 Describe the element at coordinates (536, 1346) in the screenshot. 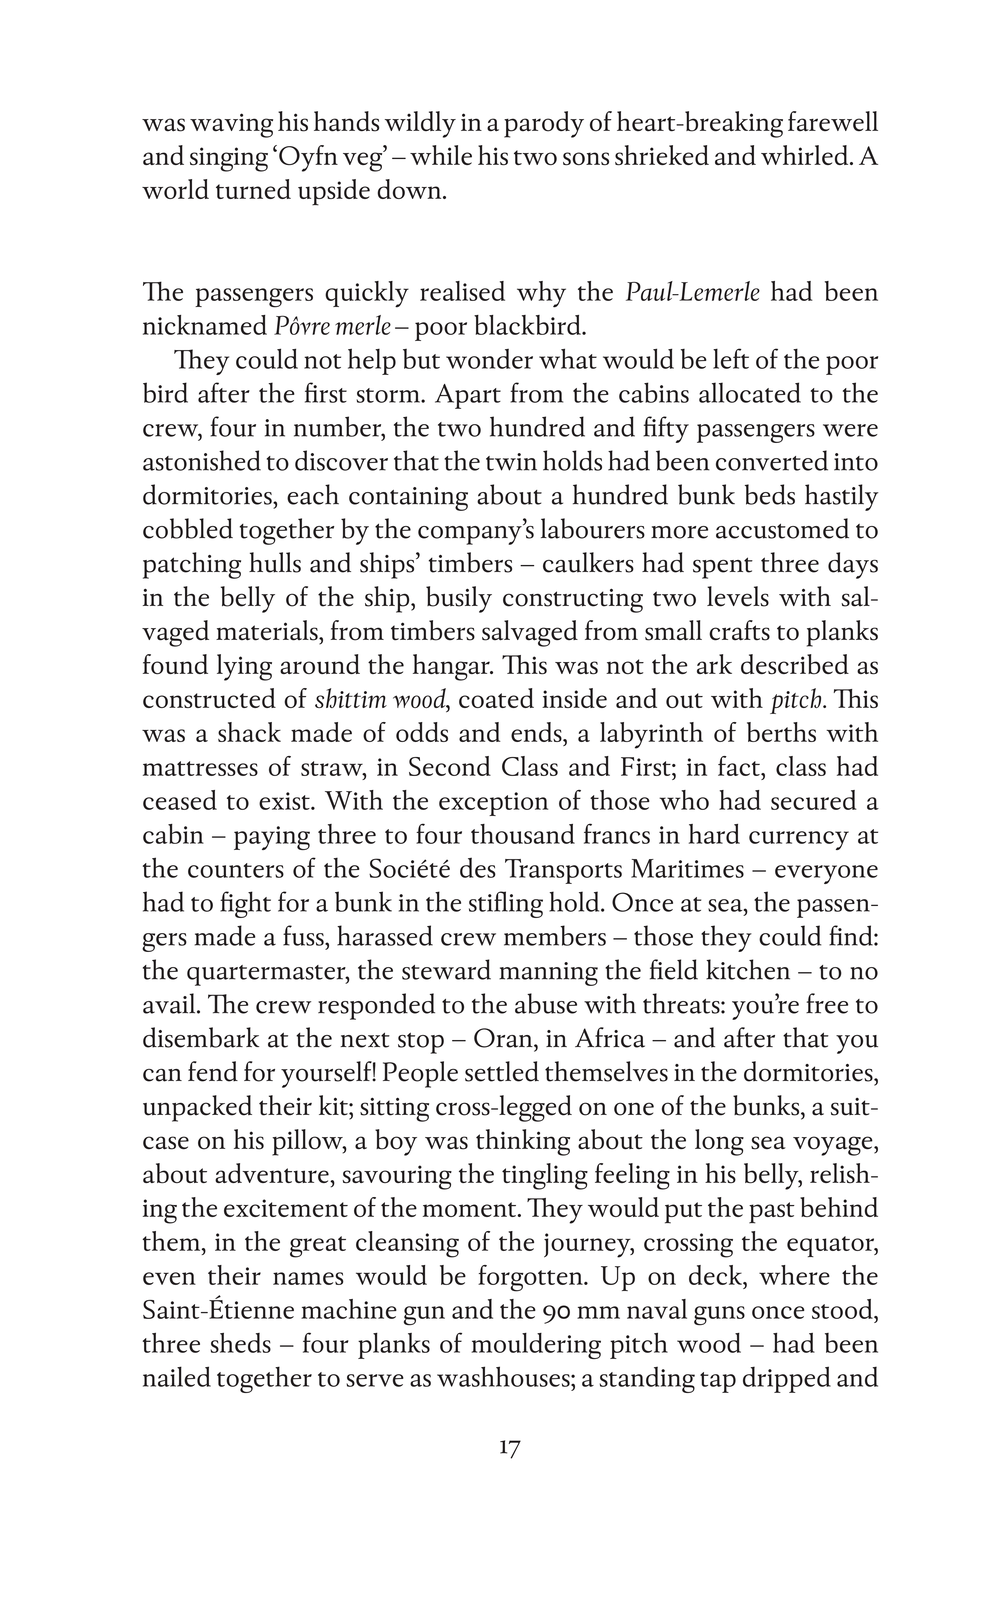

I see `mouldering` at that location.
